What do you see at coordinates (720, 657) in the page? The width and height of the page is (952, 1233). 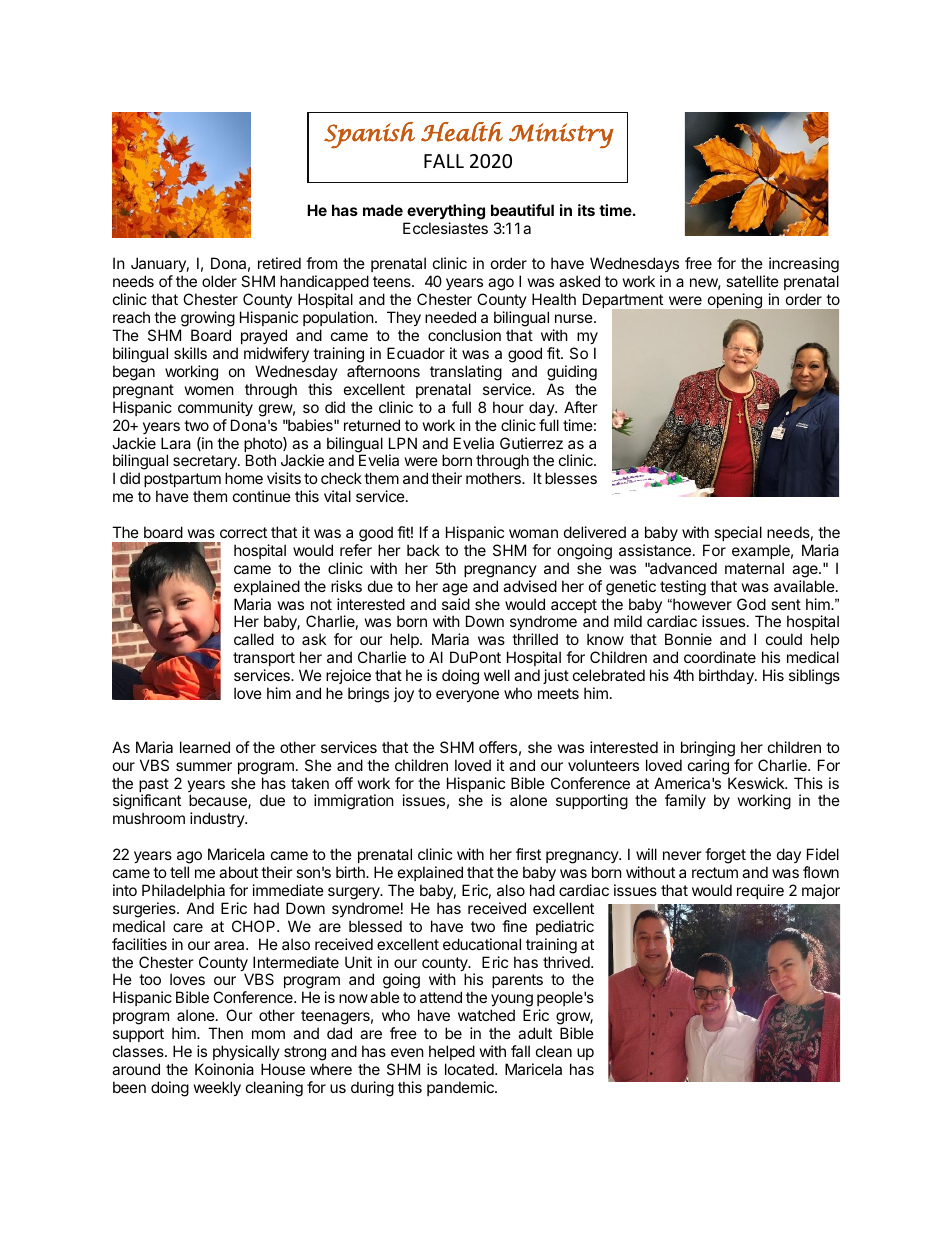 I see `coordinate` at bounding box center [720, 657].
